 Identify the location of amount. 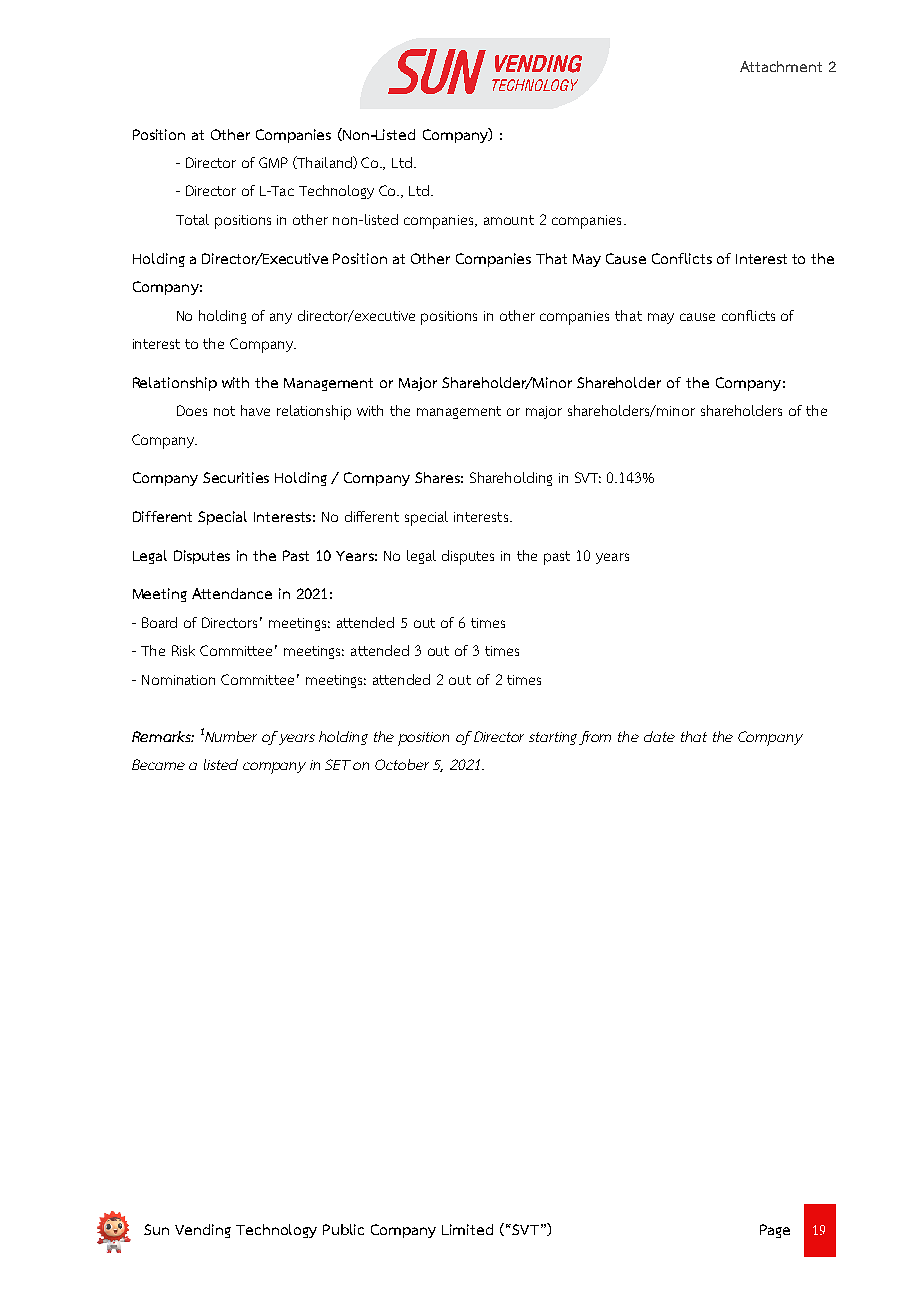
(509, 220).
